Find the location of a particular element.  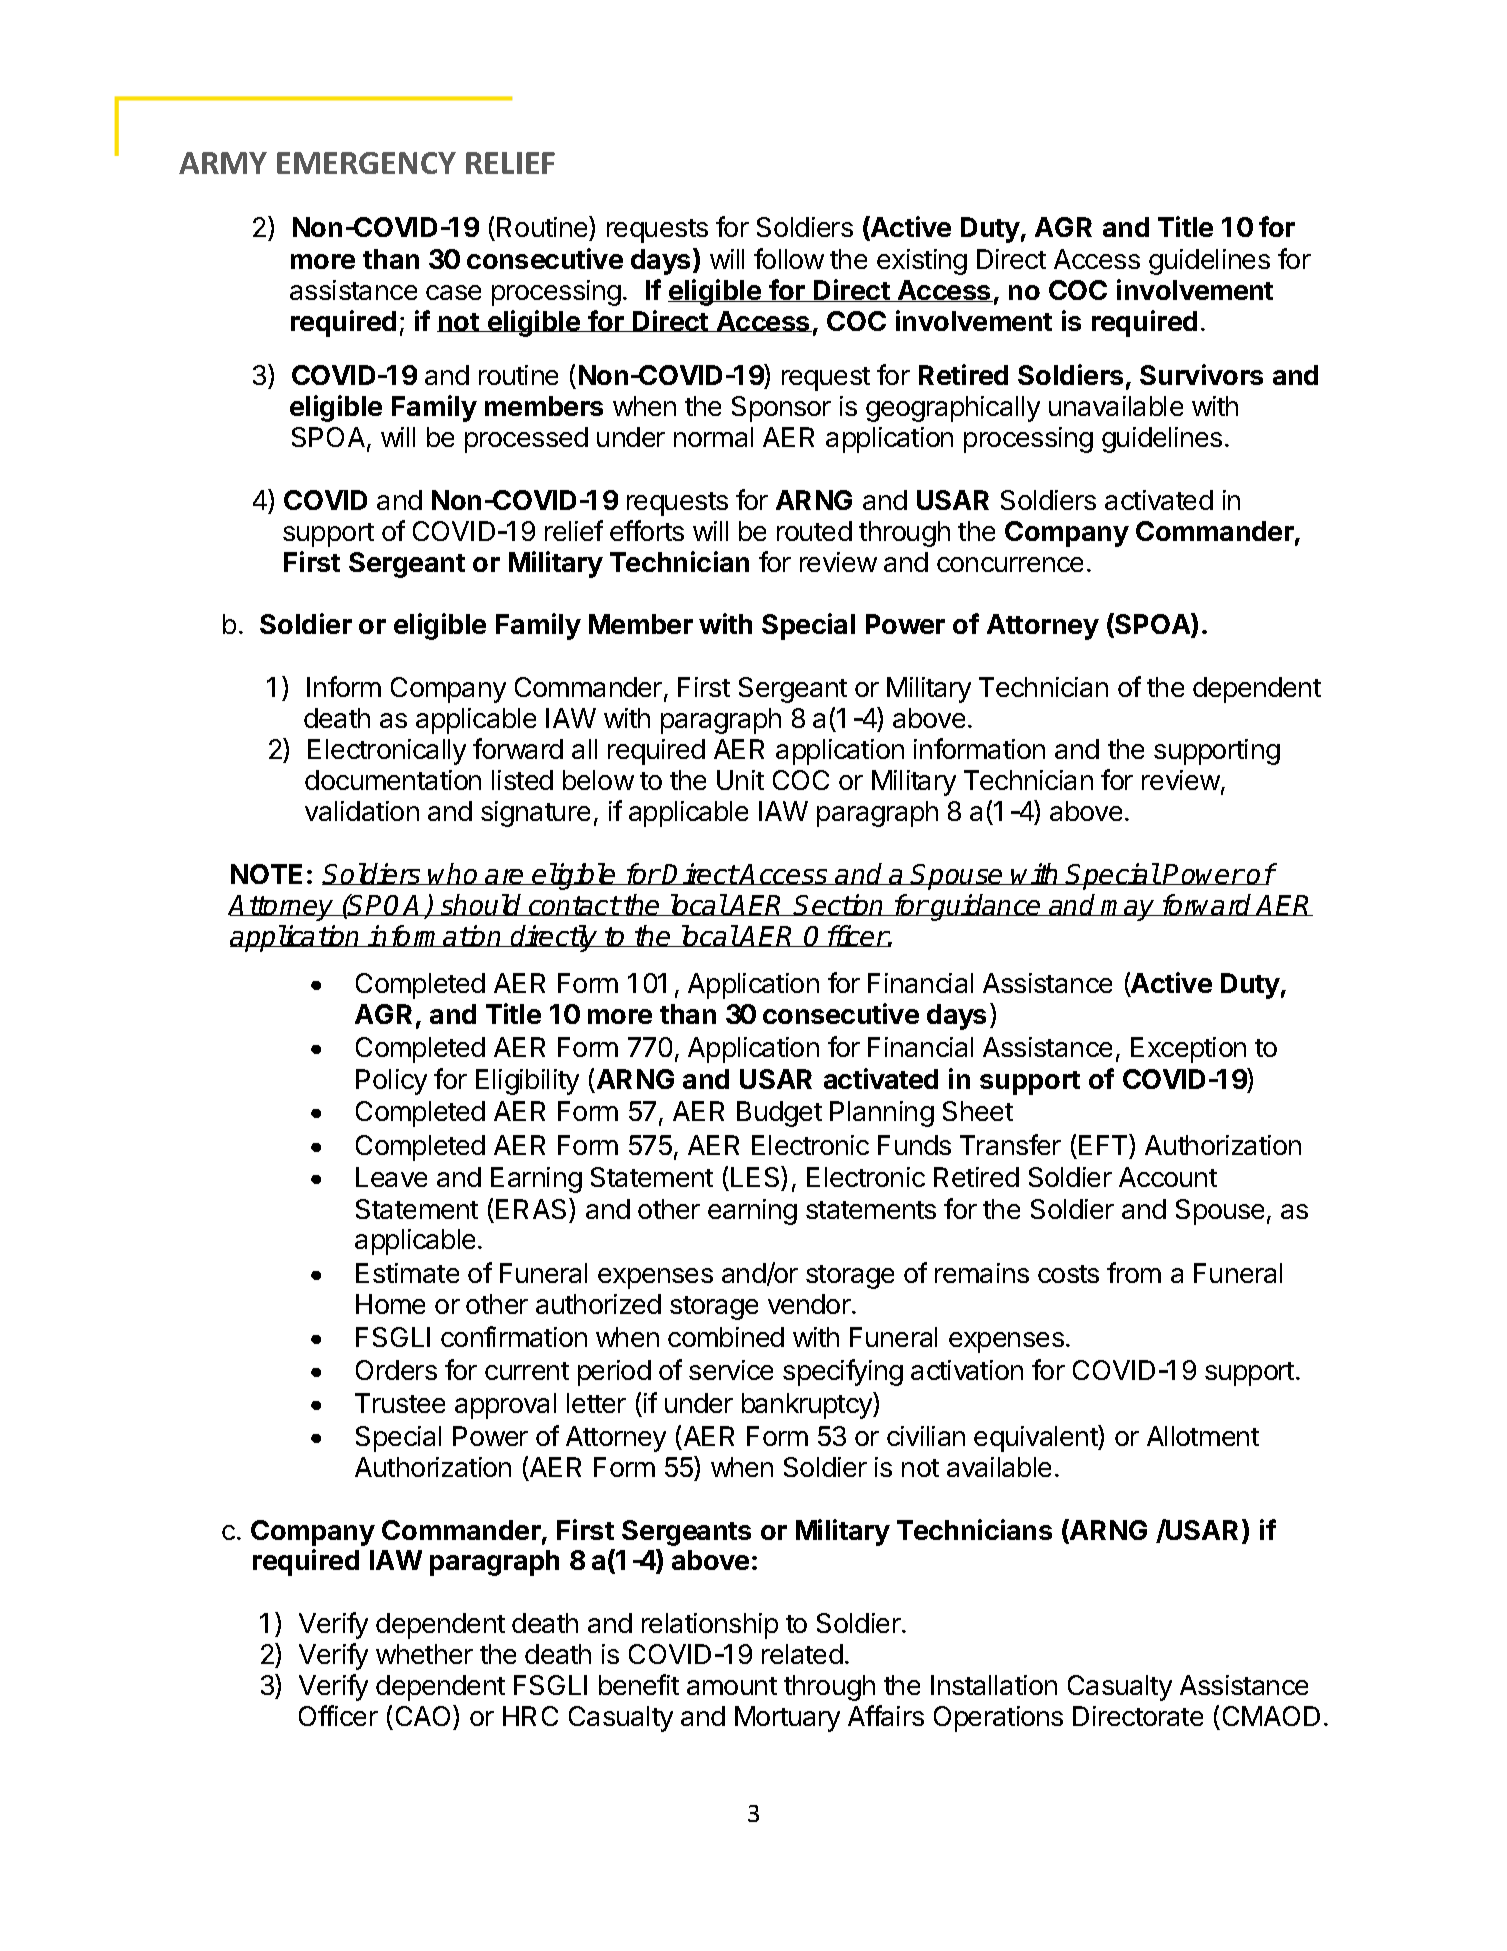

NOTE is located at coordinates (266, 874).
